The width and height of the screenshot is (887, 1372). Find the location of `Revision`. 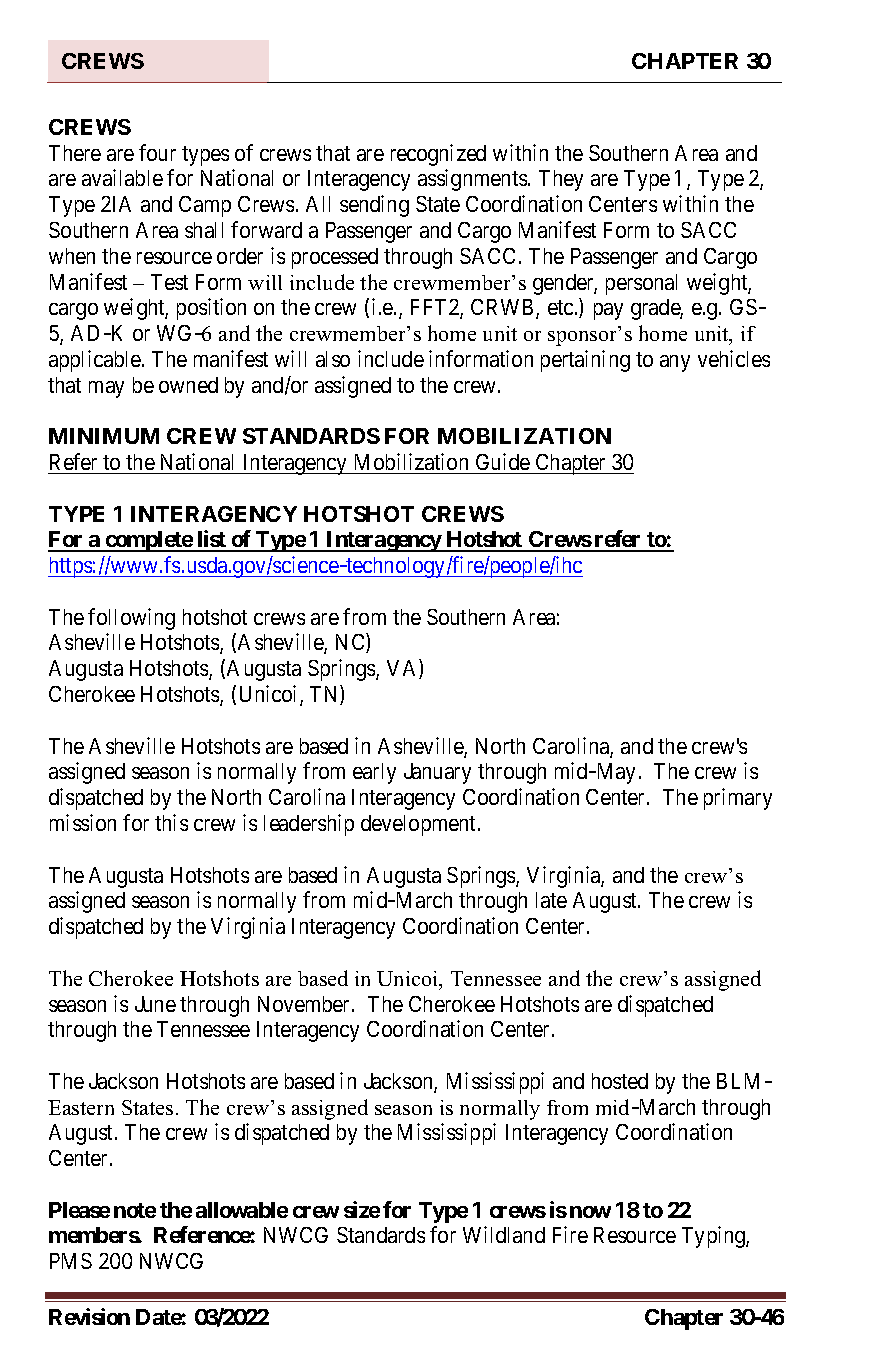

Revision is located at coordinates (89, 1316).
